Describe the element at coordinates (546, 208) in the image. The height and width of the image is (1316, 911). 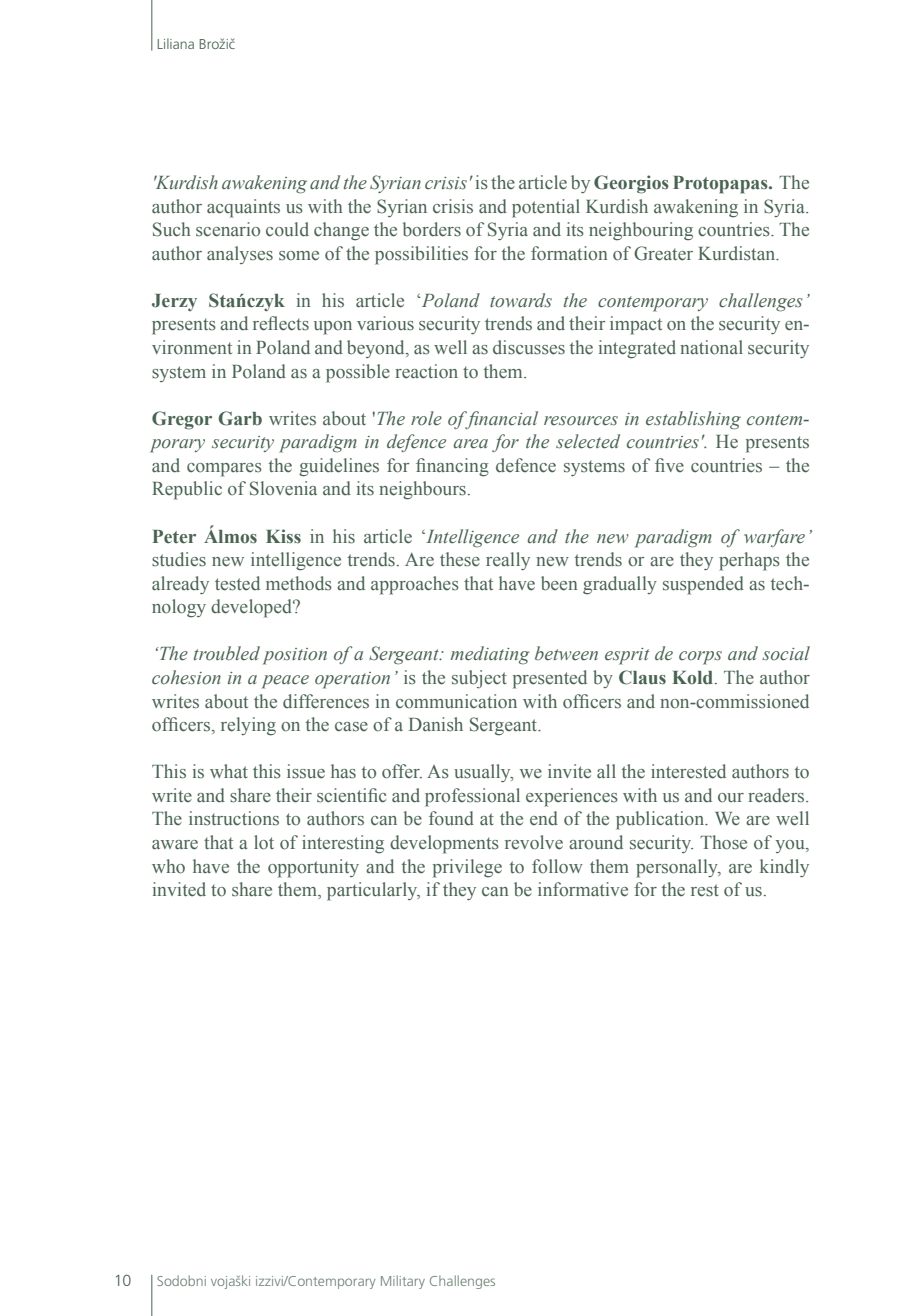
I see `potential` at that location.
